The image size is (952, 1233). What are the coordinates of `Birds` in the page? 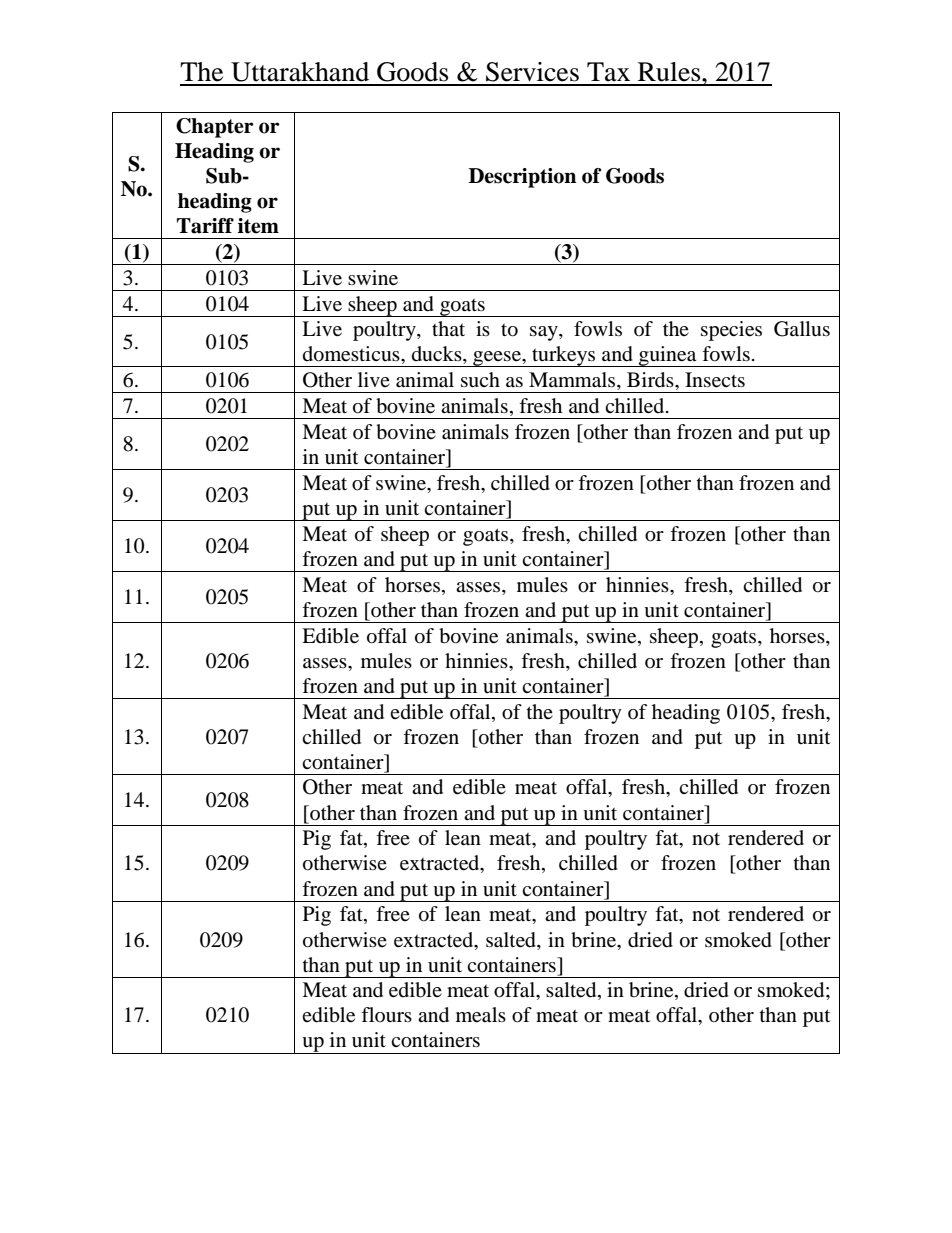 It's located at (651, 380).
